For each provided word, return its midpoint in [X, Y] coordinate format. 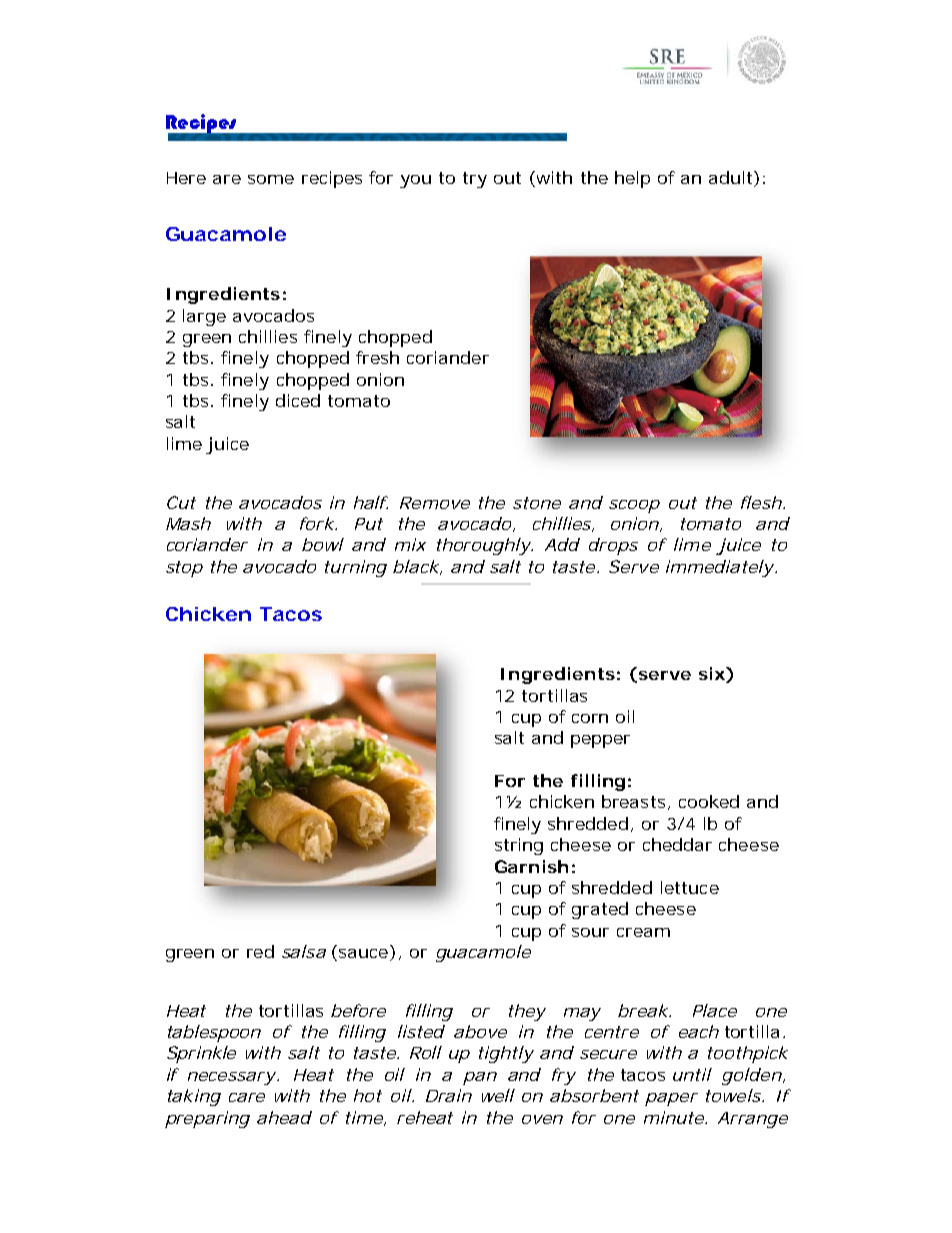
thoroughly [485, 546]
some [271, 179]
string [519, 846]
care [247, 1097]
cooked [709, 801]
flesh [763, 502]
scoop [634, 506]
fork [318, 523]
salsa [304, 951]
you [415, 181]
